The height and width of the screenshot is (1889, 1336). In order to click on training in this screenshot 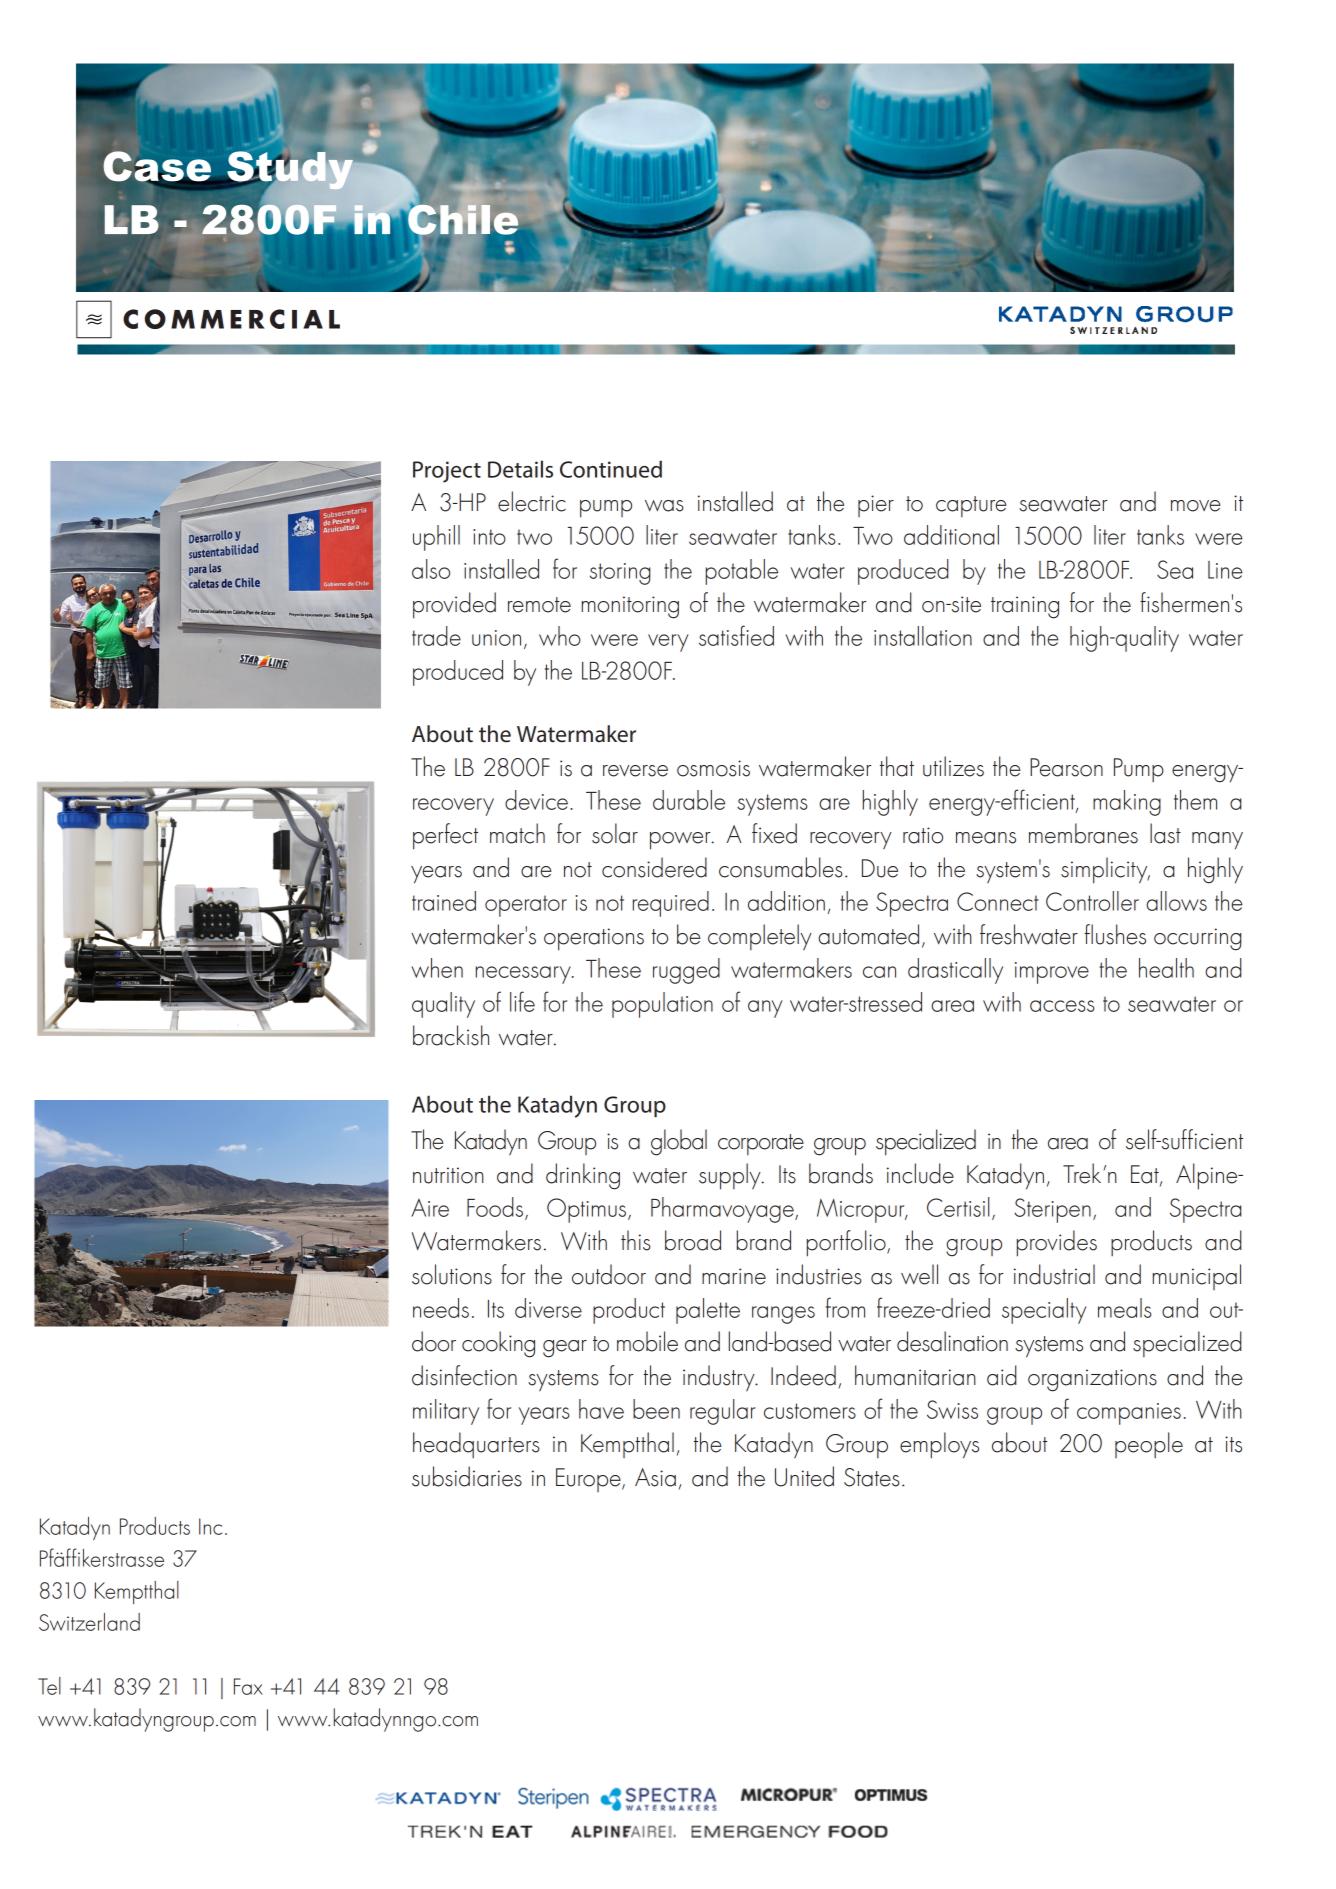, I will do `click(1025, 607)`.
